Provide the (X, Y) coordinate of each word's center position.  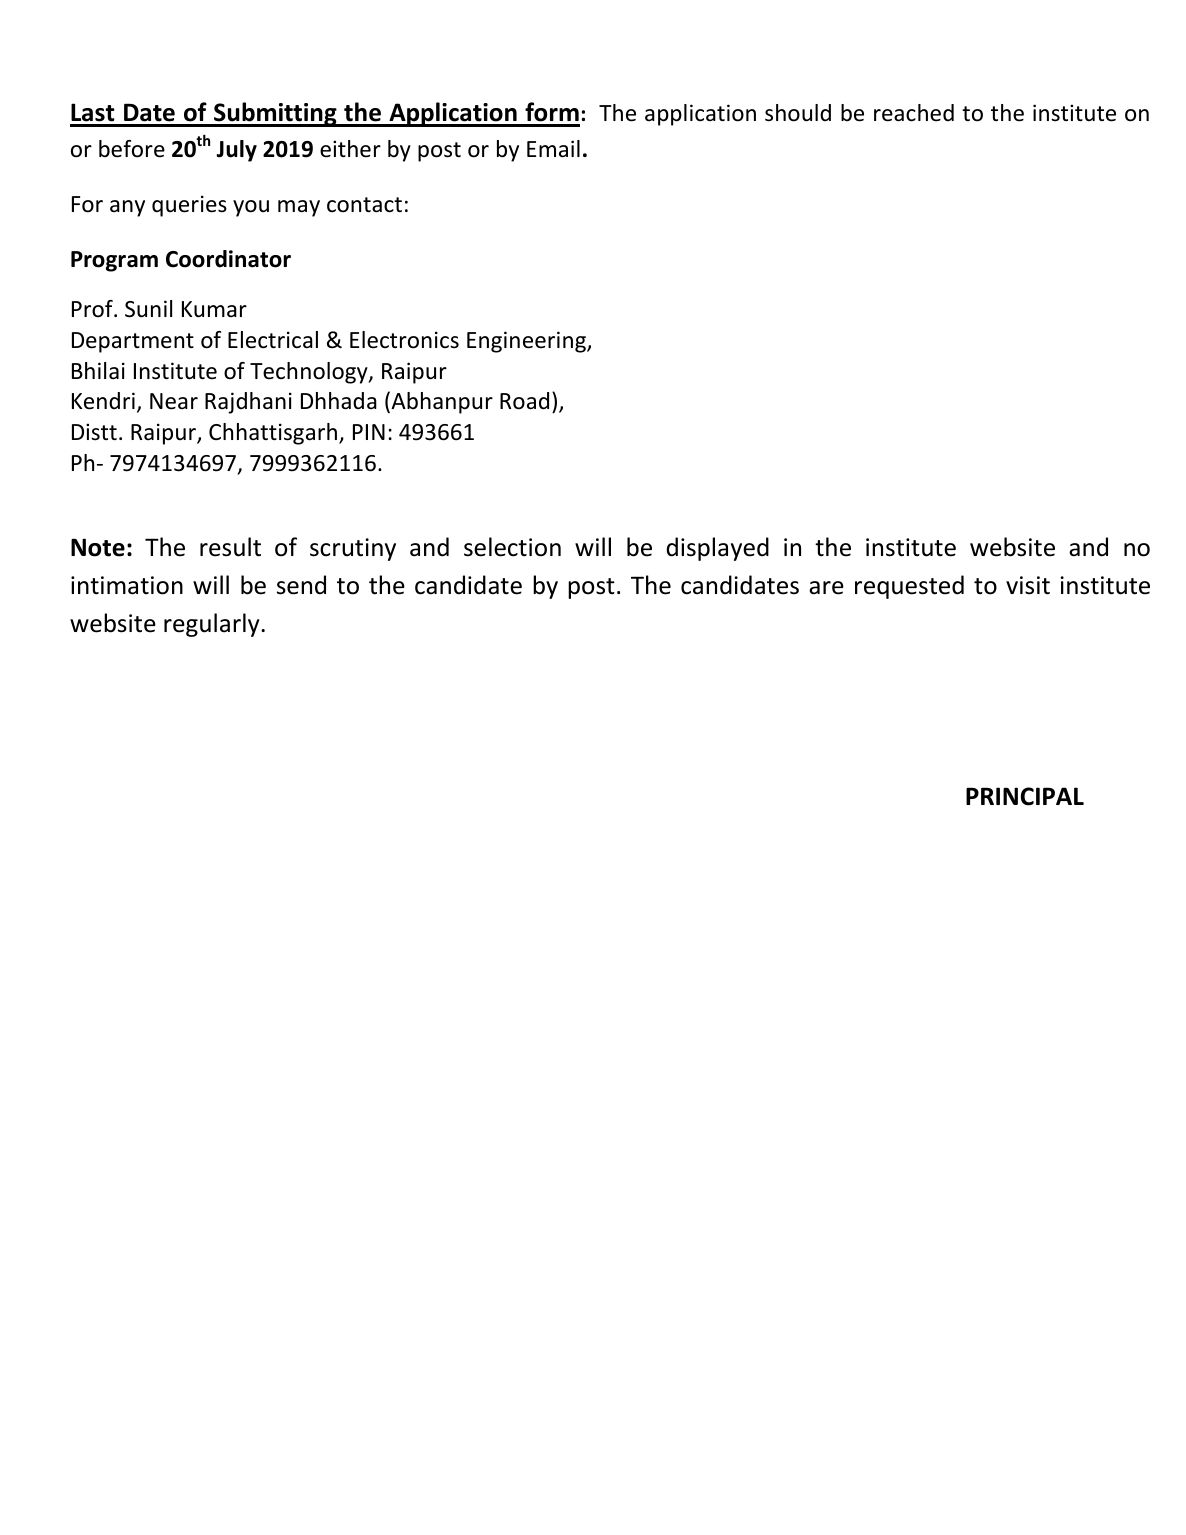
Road (524, 401)
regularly (213, 625)
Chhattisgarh (274, 434)
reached (914, 113)
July (236, 151)
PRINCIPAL (1025, 796)
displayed (717, 549)
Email (553, 149)
